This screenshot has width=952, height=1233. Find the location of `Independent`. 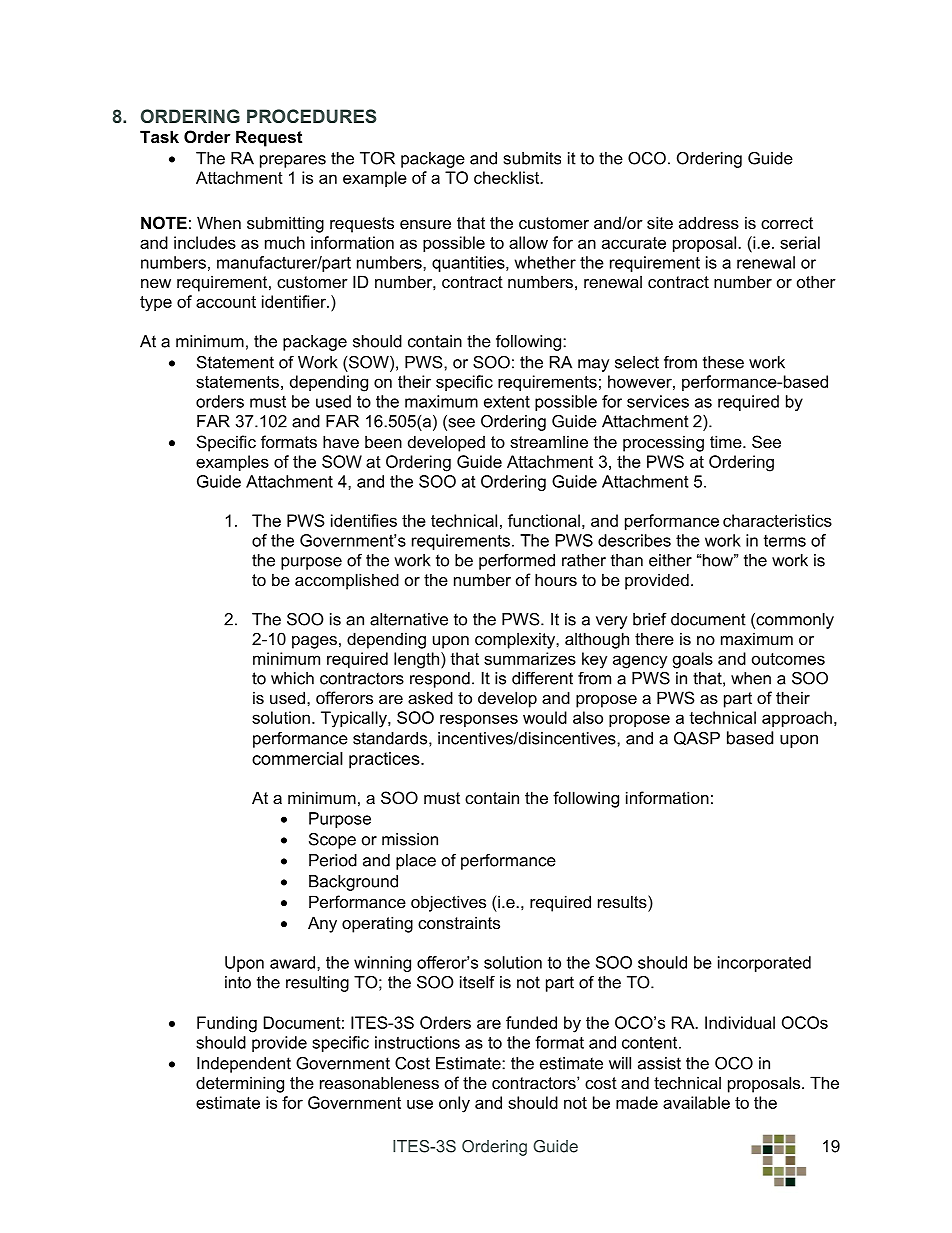

Independent is located at coordinates (244, 1065).
